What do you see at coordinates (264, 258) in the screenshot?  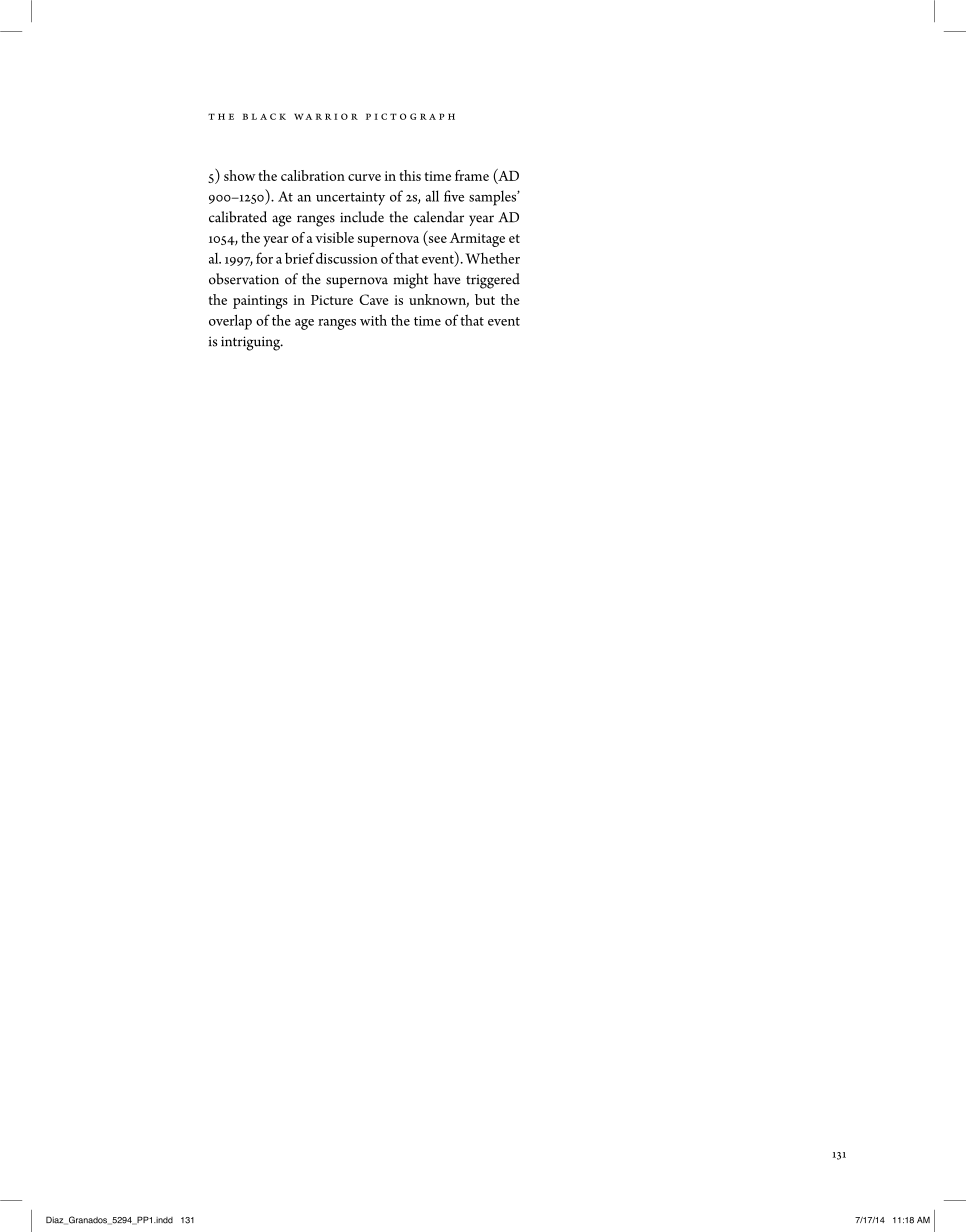 I see `for` at bounding box center [264, 258].
